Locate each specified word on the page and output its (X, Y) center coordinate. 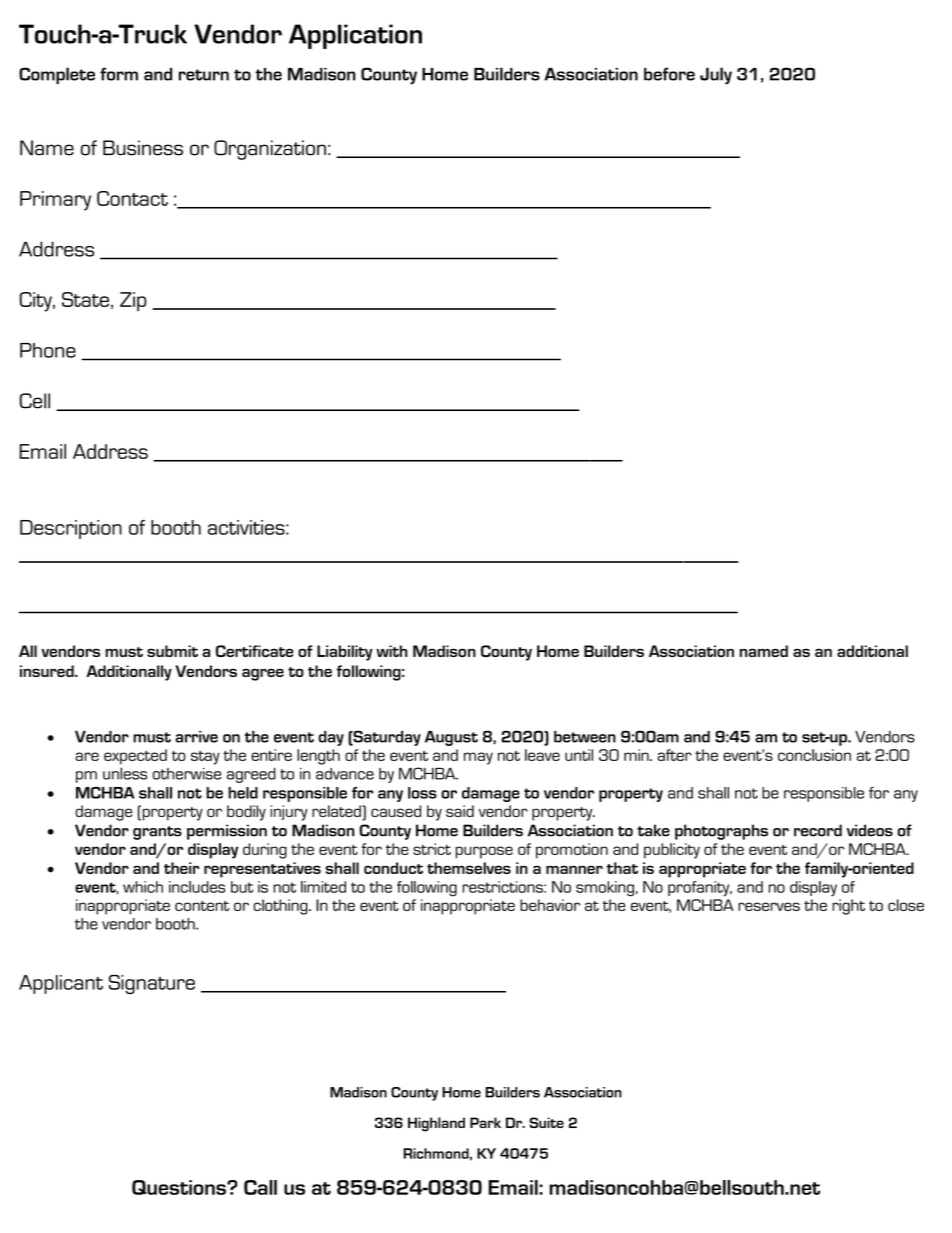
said (460, 811)
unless (125, 773)
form (119, 74)
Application (355, 36)
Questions (180, 1187)
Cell (35, 401)
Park (485, 1122)
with (391, 651)
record (818, 830)
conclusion (814, 755)
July (716, 76)
